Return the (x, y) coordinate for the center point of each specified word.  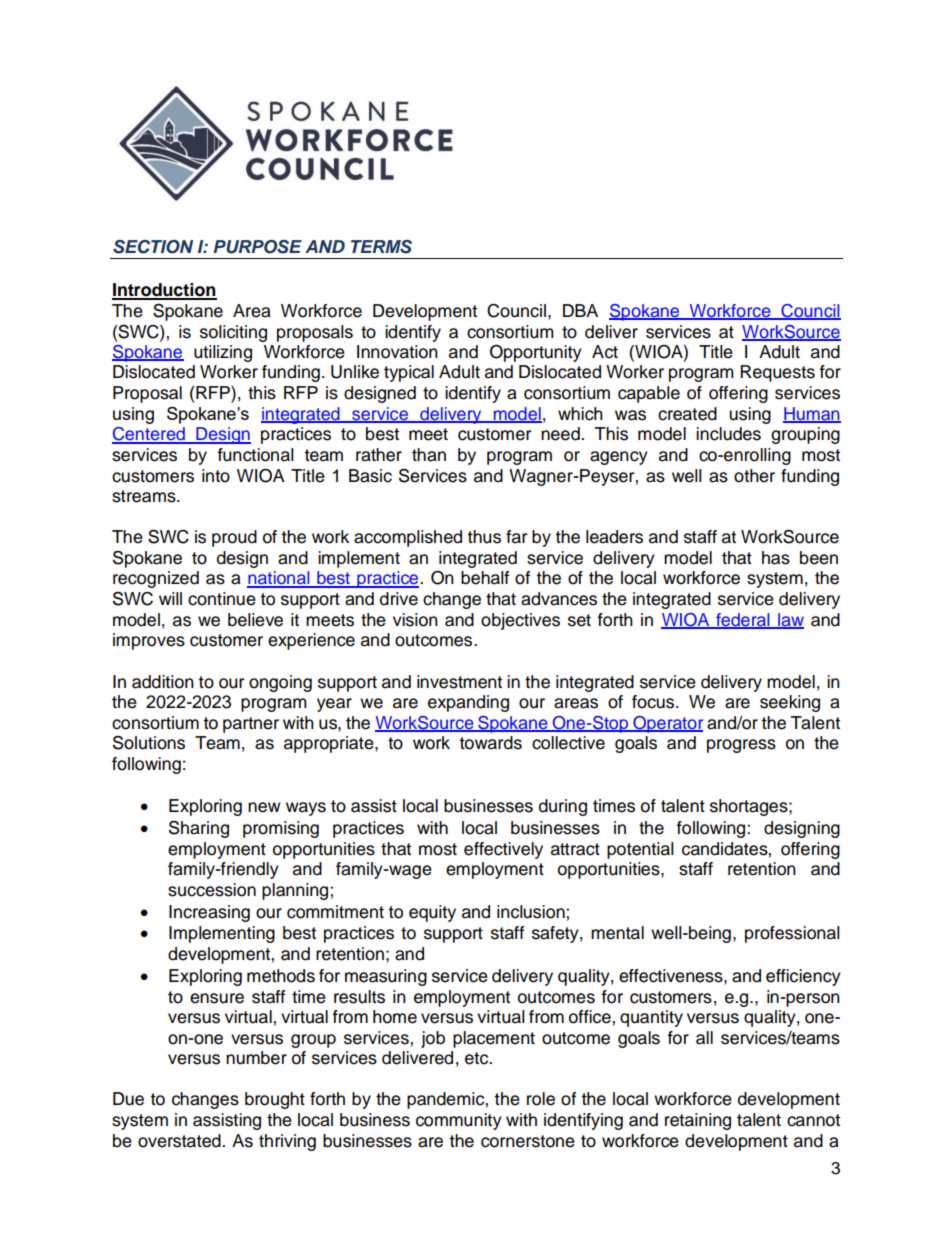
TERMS (381, 247)
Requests (777, 373)
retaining (698, 1121)
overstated (180, 1141)
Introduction (164, 291)
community (459, 1121)
